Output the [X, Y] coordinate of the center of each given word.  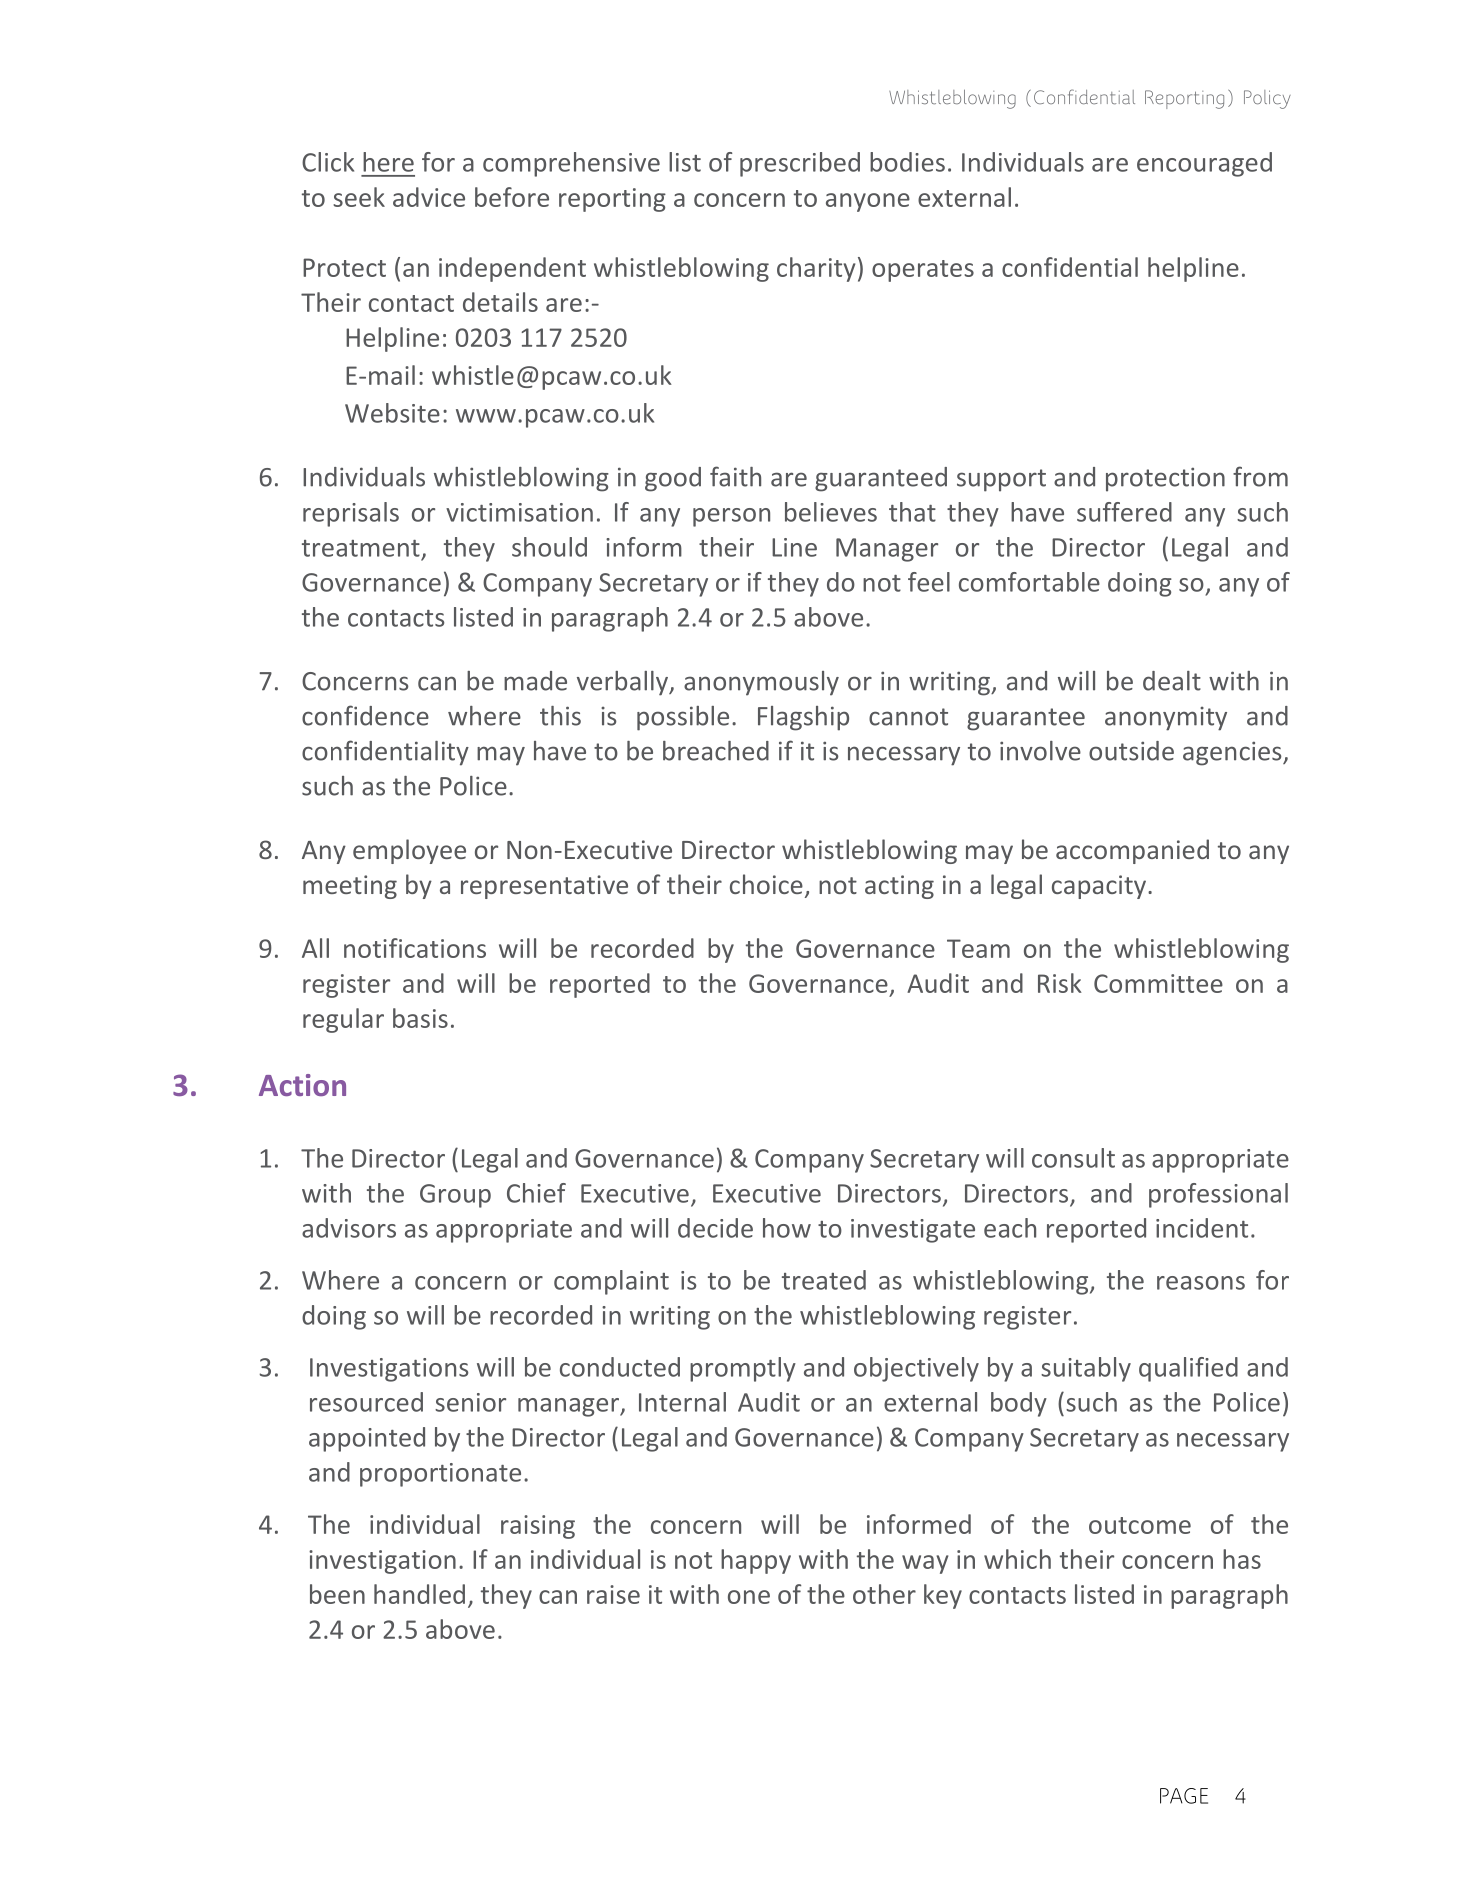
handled [419, 1594]
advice [429, 197]
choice [766, 884]
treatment [361, 548]
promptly [743, 1369]
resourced [366, 1402]
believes [831, 512]
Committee [1158, 983]
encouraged [1204, 164]
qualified [1188, 1369]
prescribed [800, 164]
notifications [415, 948]
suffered [1124, 512]
